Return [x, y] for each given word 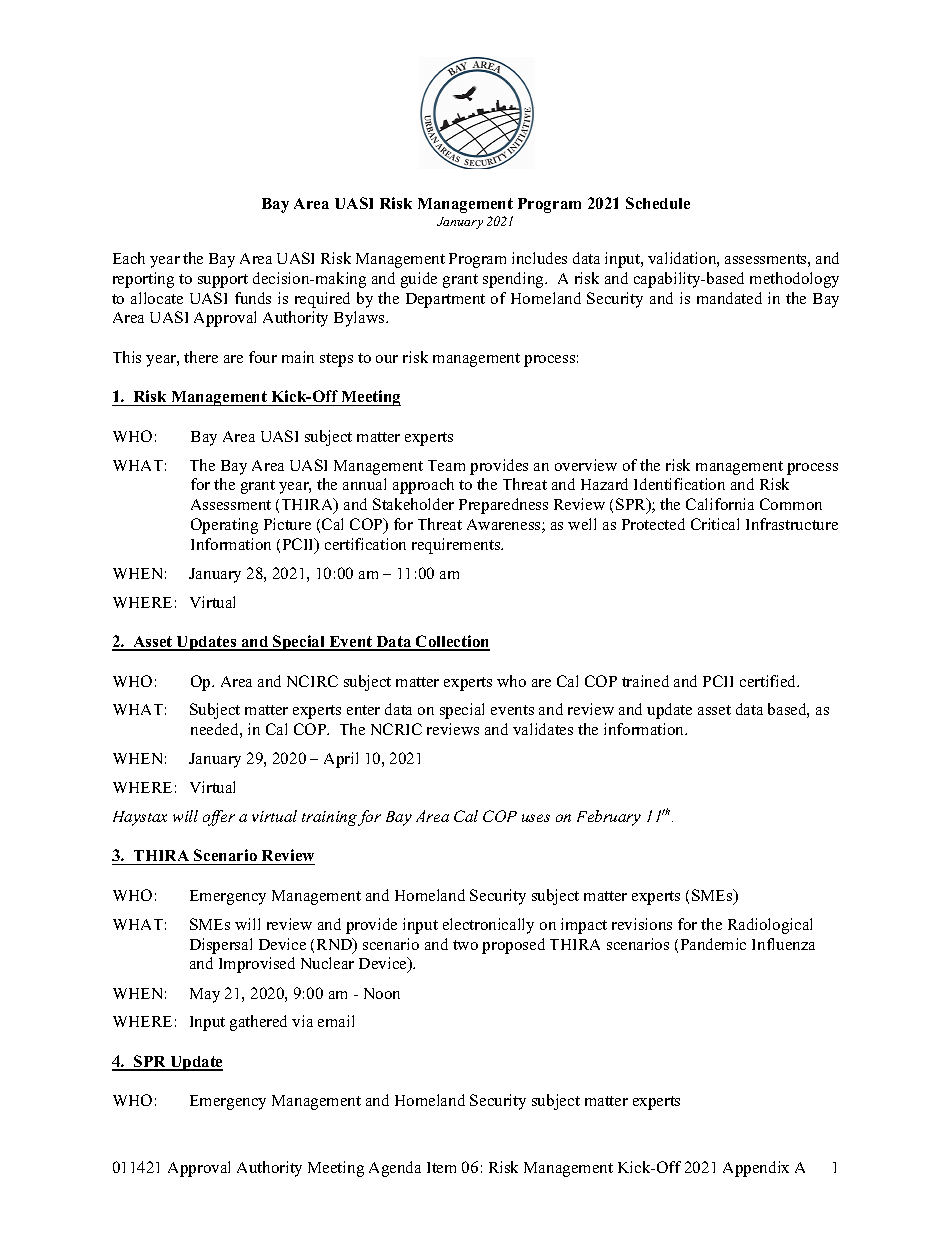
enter [363, 710]
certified [769, 681]
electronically [488, 926]
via [302, 1021]
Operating [224, 526]
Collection [452, 642]
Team [446, 465]
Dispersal [221, 946]
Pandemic [713, 944]
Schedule [658, 203]
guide [419, 280]
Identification [679, 484]
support [223, 281]
